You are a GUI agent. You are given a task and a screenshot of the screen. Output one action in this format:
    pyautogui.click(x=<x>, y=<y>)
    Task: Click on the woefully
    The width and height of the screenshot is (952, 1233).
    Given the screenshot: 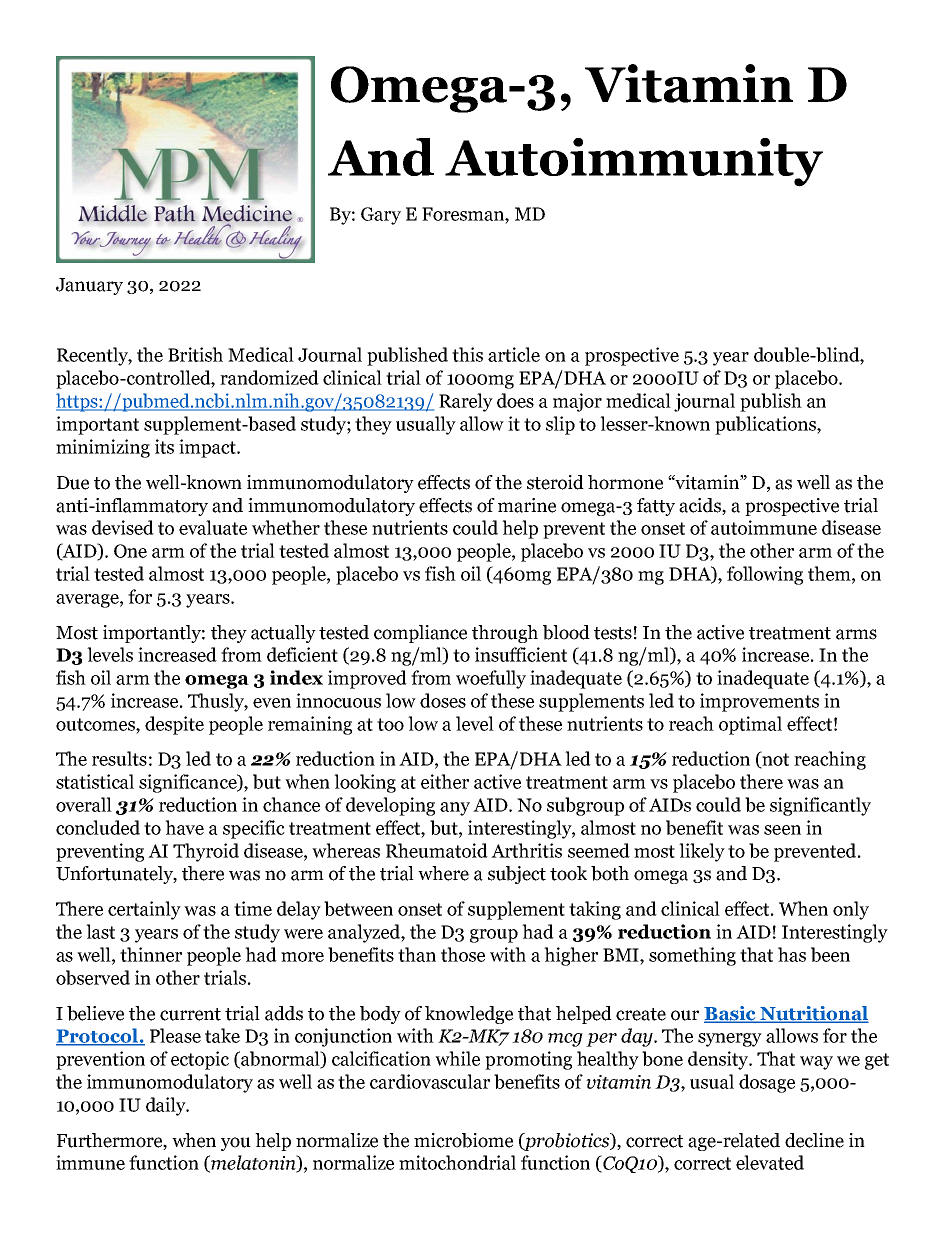 What is the action you would take?
    pyautogui.click(x=491, y=679)
